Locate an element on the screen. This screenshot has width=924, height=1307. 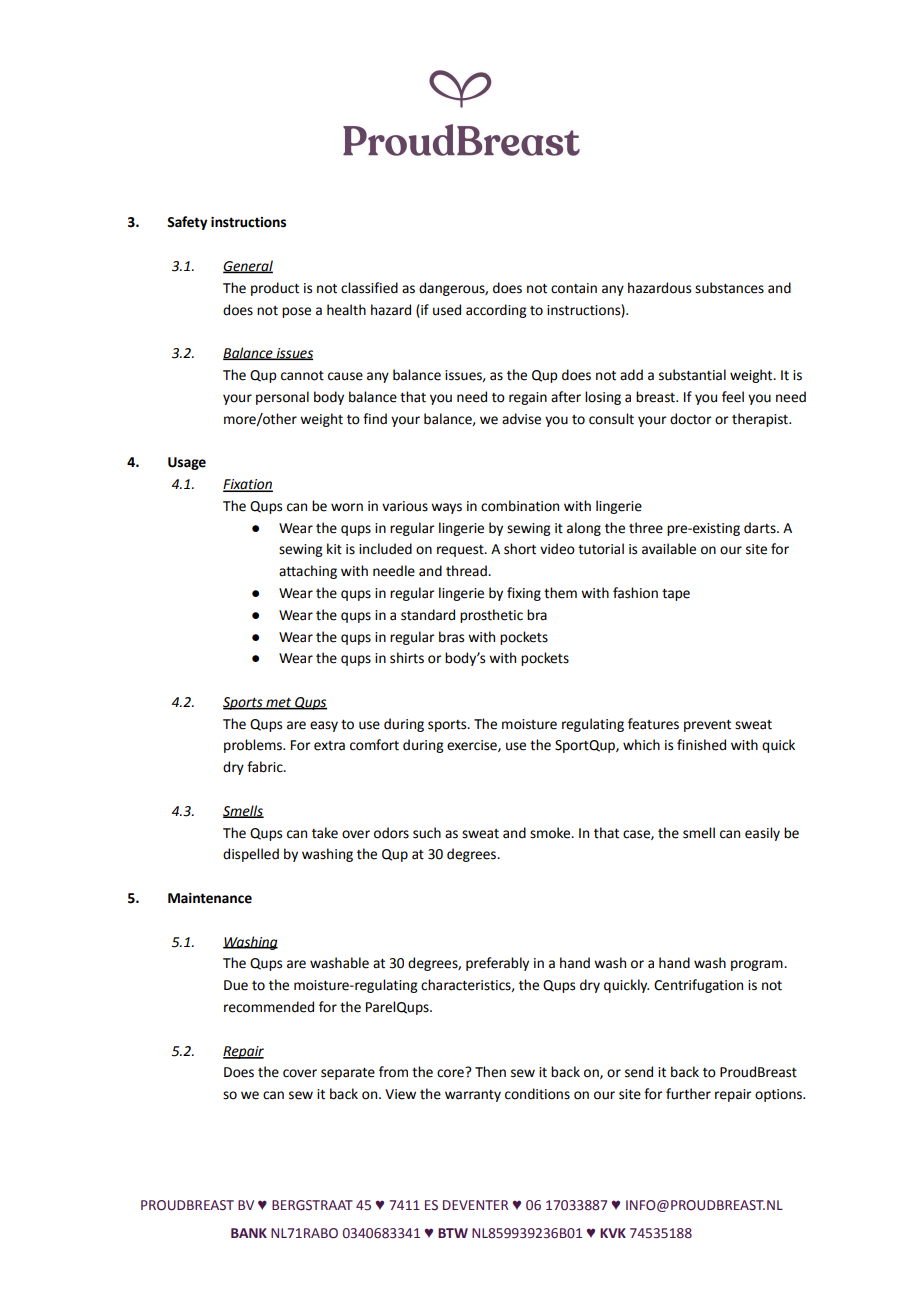
exercise is located at coordinates (473, 746).
